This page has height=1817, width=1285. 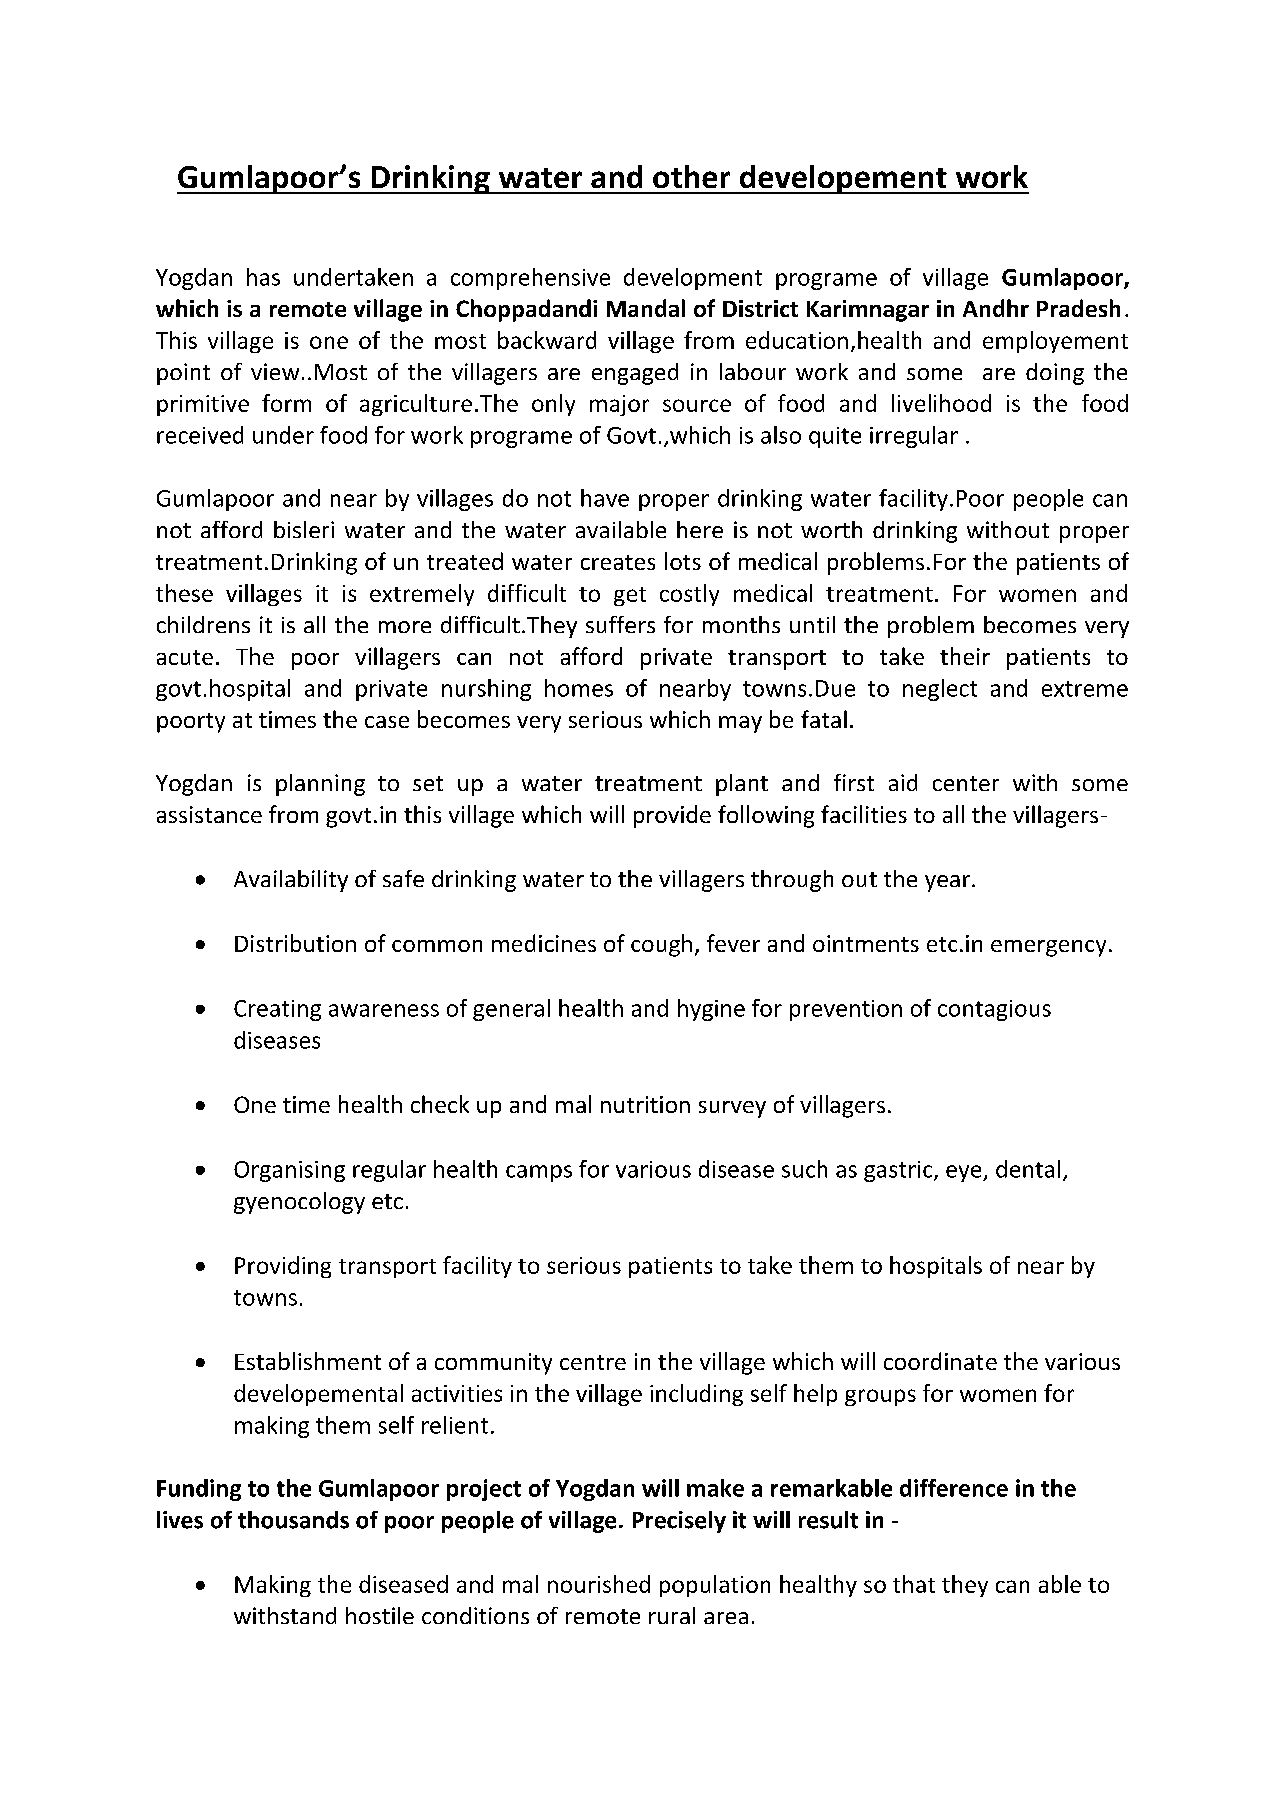 What do you see at coordinates (691, 176) in the page?
I see `other` at bounding box center [691, 176].
